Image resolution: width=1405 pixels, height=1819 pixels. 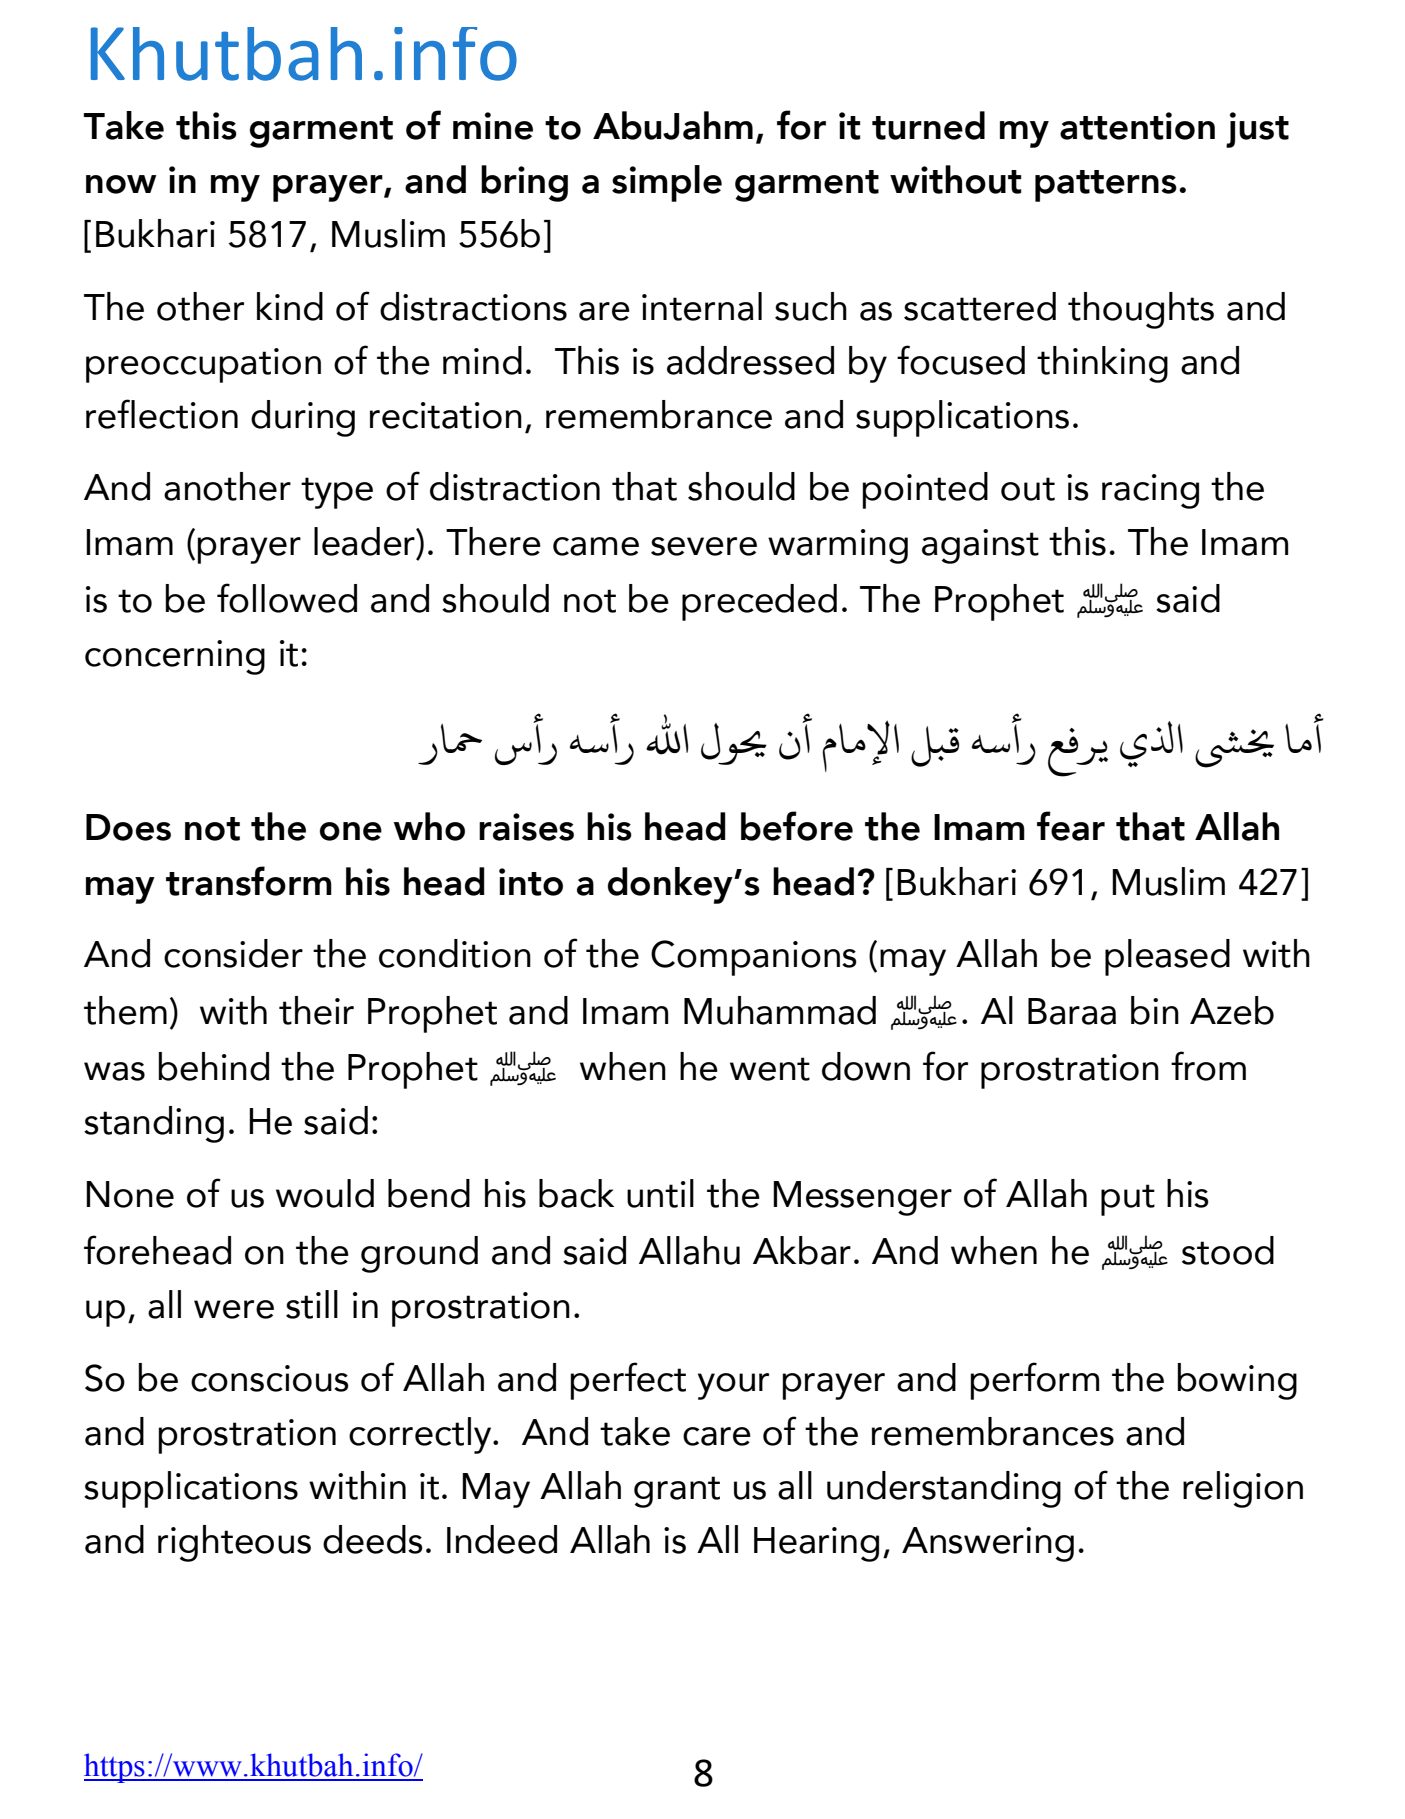 I want to click on behind, so click(x=213, y=1066).
